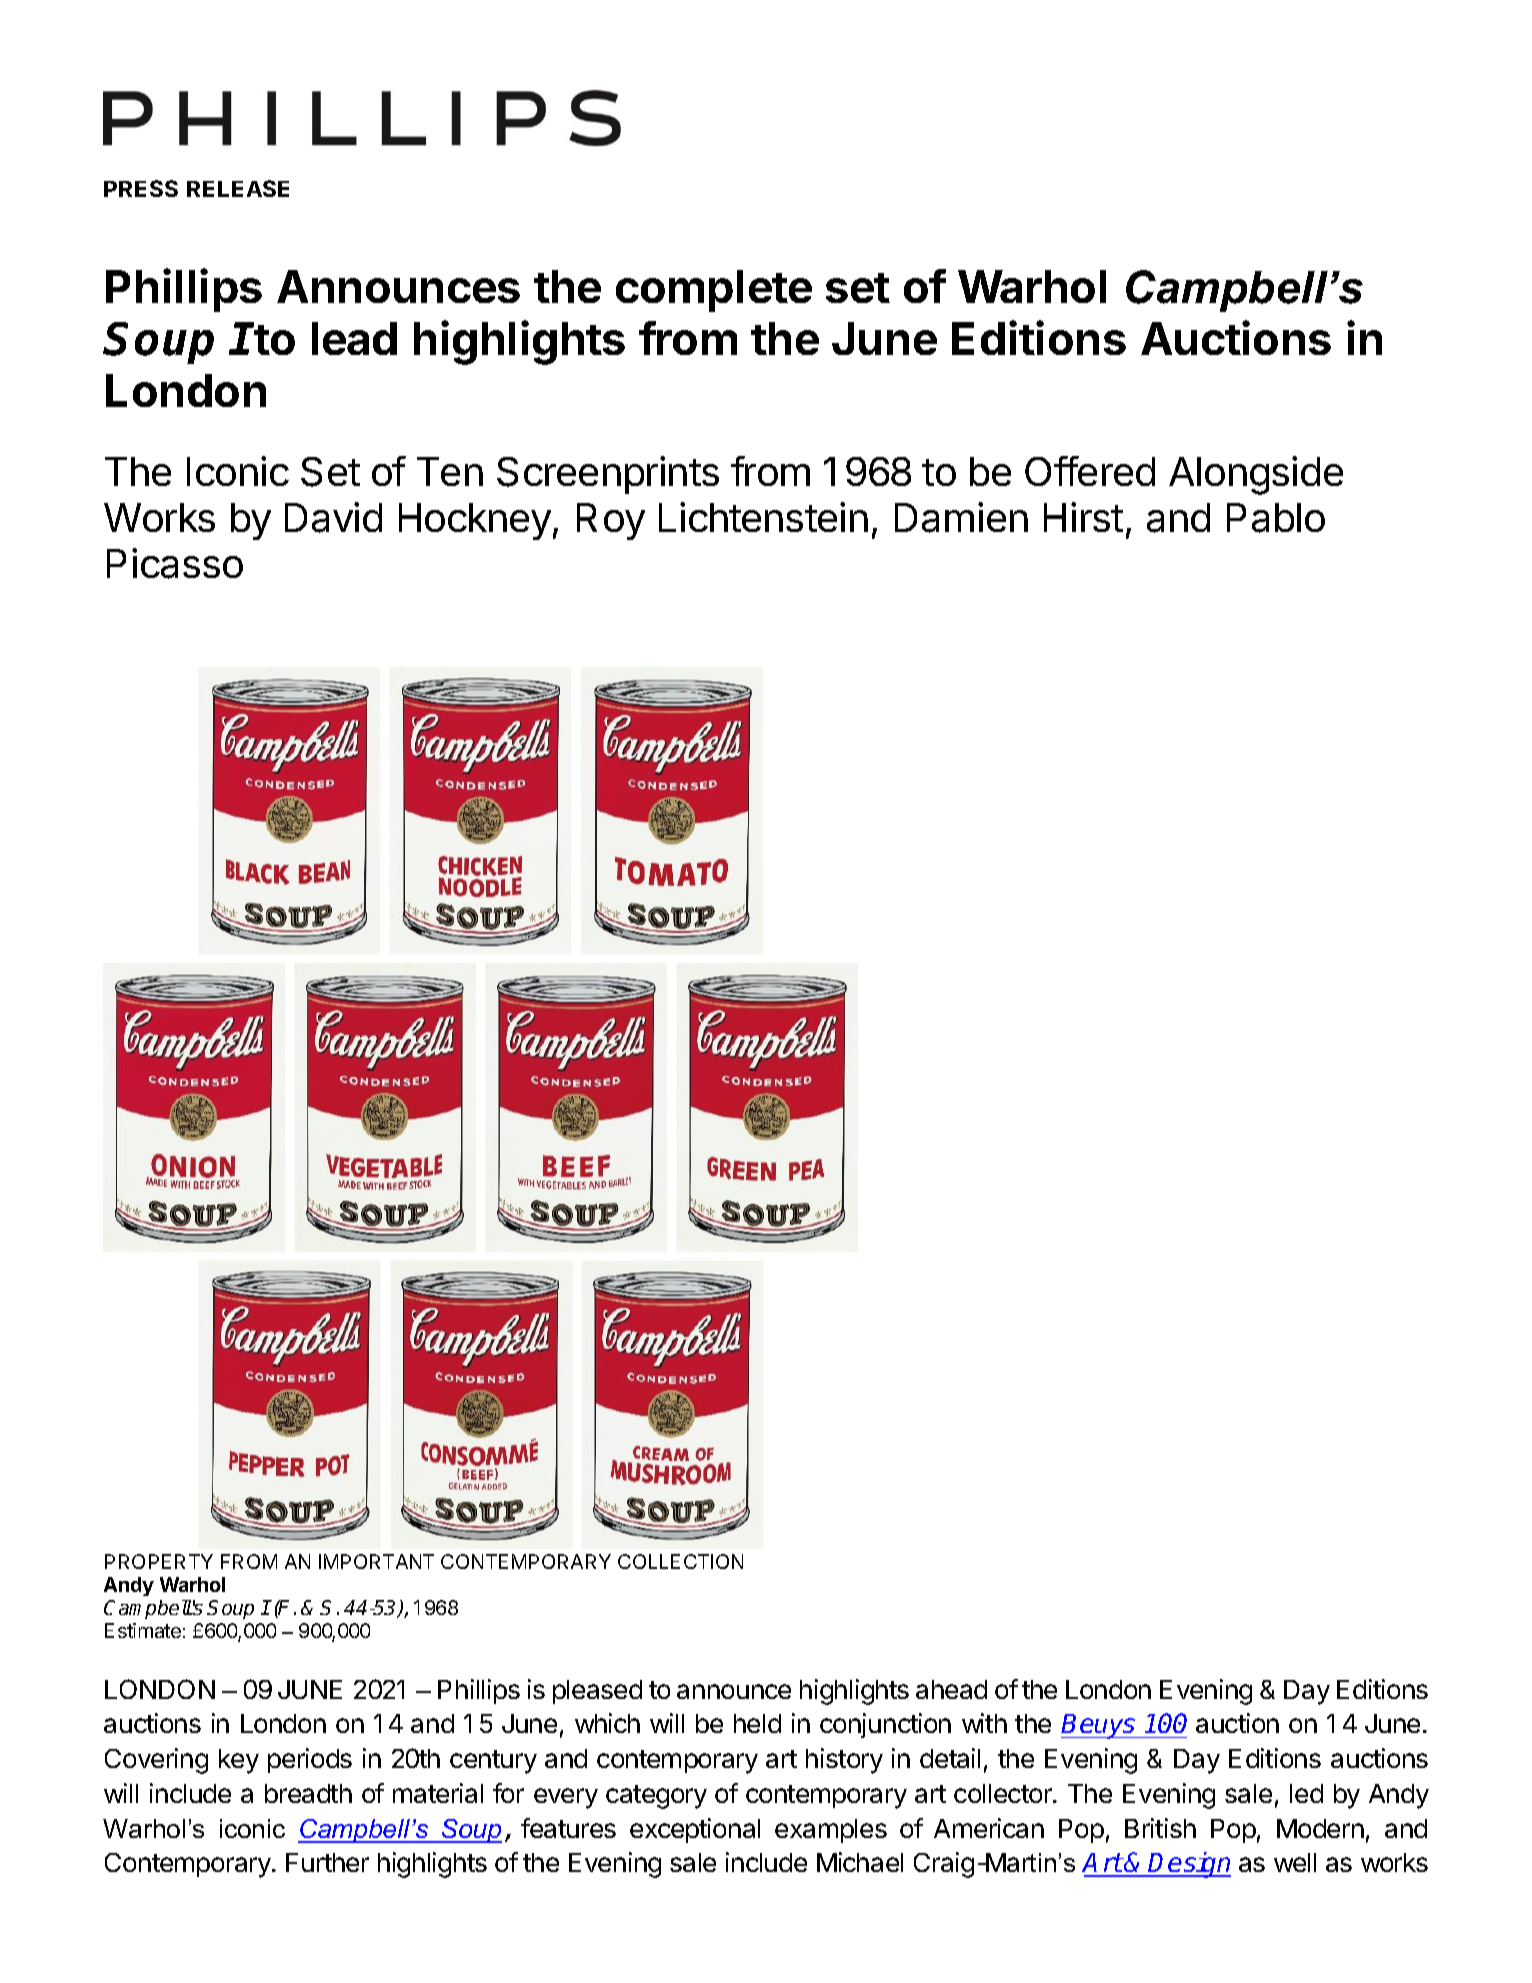 Image resolution: width=1532 pixels, height=1983 pixels. I want to click on complete, so click(714, 291).
